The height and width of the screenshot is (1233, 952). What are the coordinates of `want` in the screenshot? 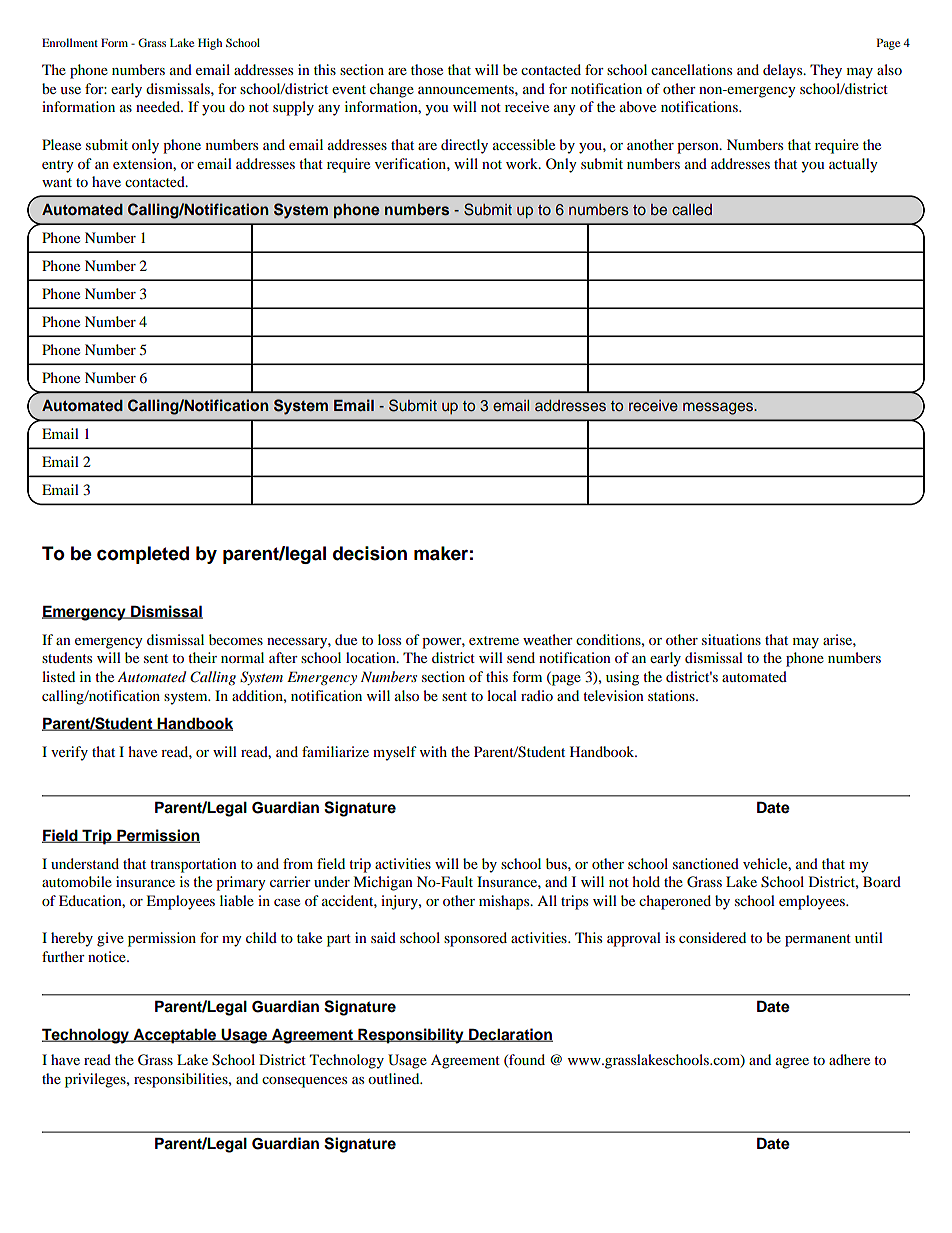 It's located at (57, 182).
